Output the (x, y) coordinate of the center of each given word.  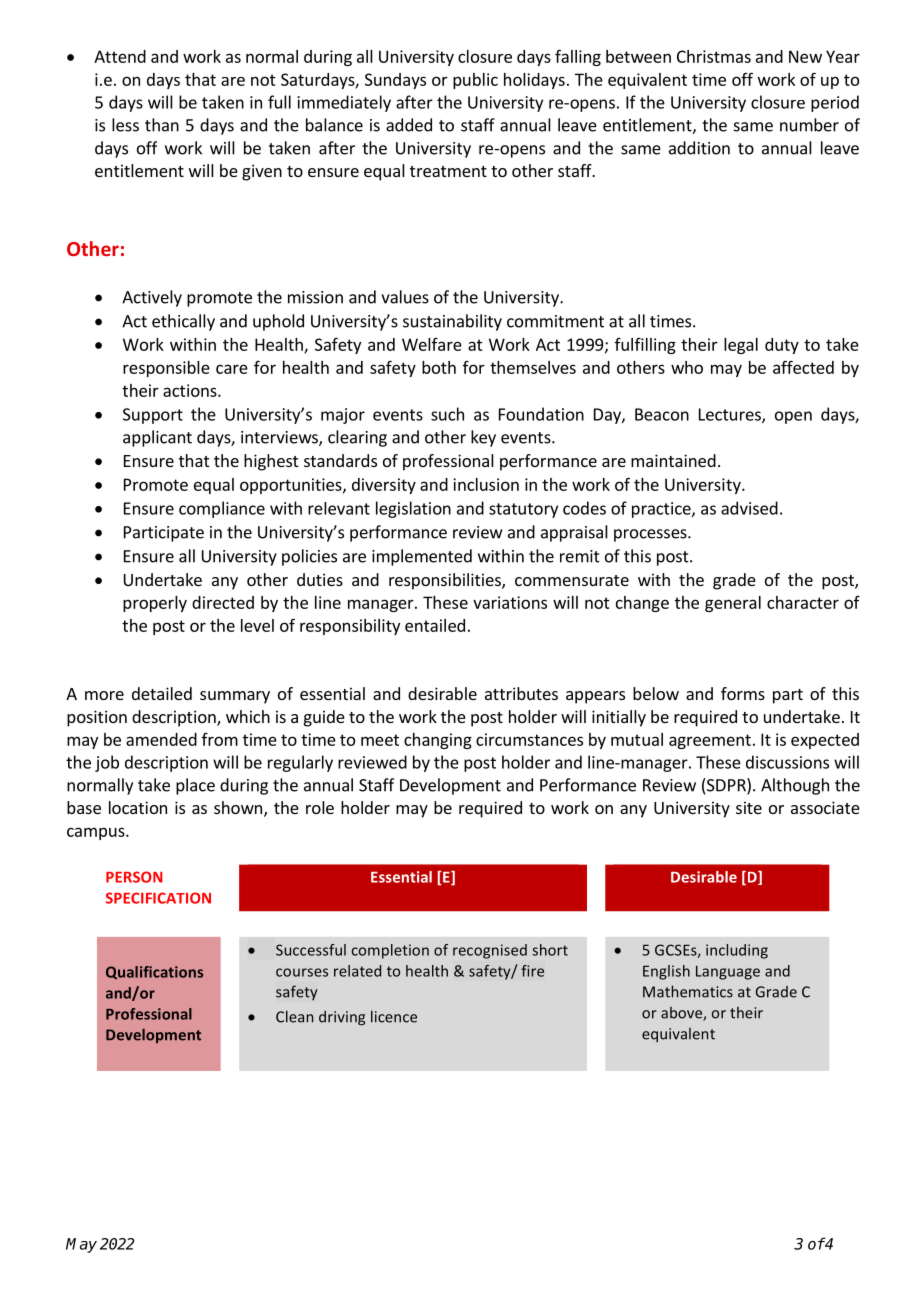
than (162, 125)
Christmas (714, 56)
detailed (162, 693)
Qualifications (154, 973)
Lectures (731, 415)
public (475, 81)
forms (743, 693)
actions (191, 390)
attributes (521, 693)
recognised (490, 951)
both (439, 367)
